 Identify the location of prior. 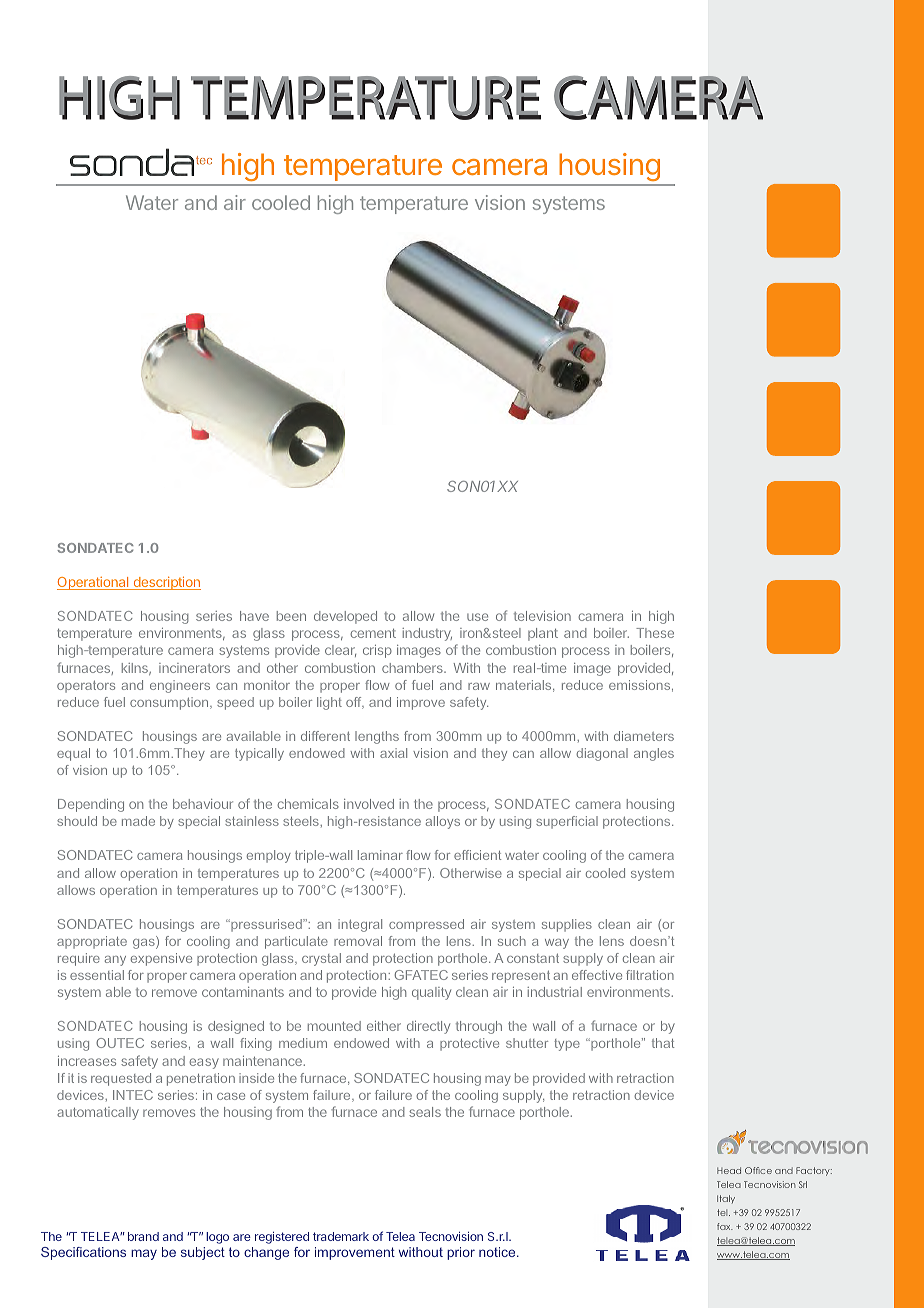
(461, 1253).
